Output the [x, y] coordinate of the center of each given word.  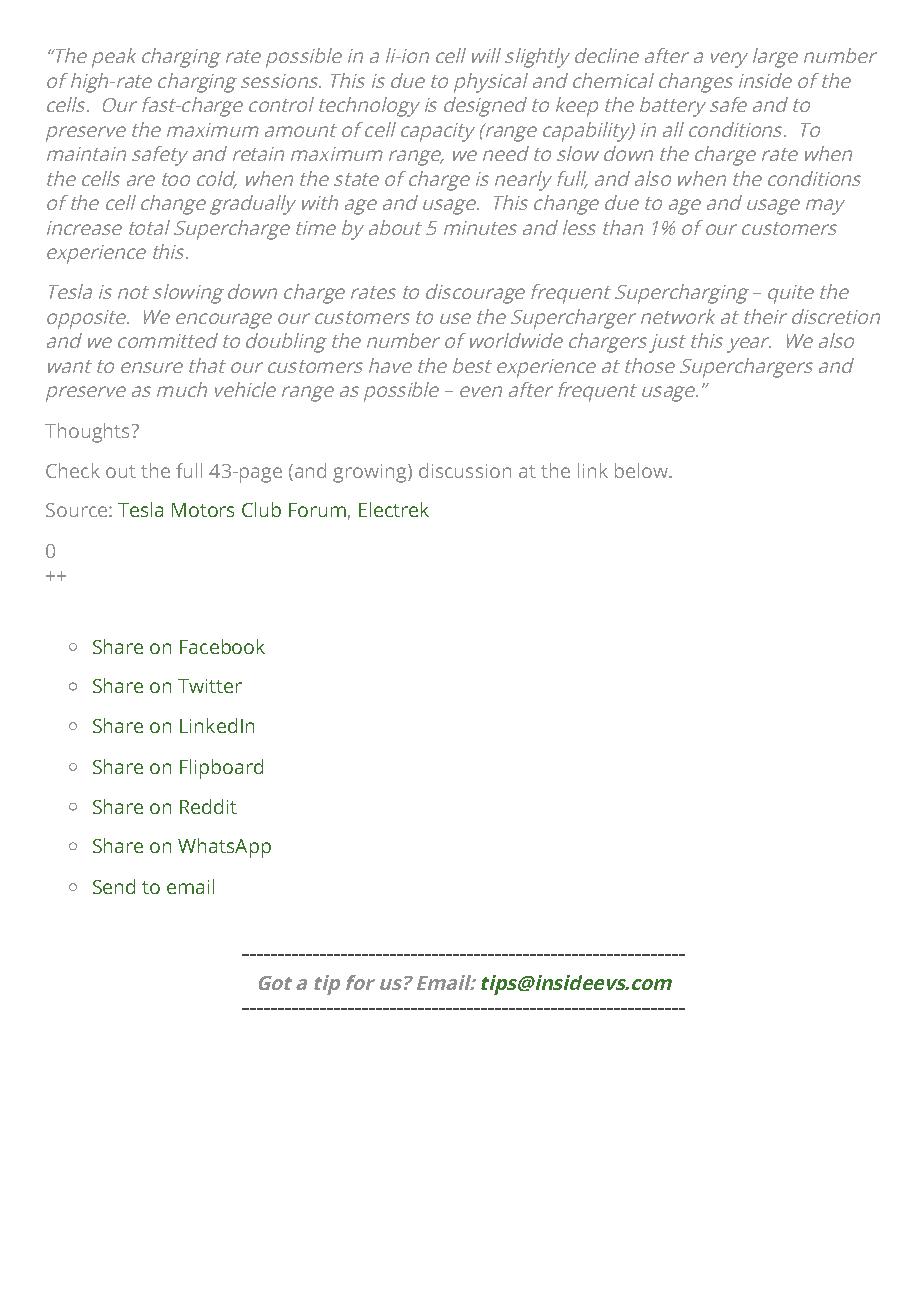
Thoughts [87, 433]
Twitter [210, 686]
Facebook [222, 646]
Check [73, 470]
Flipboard [221, 769]
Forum [317, 510]
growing [371, 473]
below [642, 470]
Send [114, 886]
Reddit [208, 806]
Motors [203, 510]
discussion [465, 470]
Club [261, 509]
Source [76, 510]
